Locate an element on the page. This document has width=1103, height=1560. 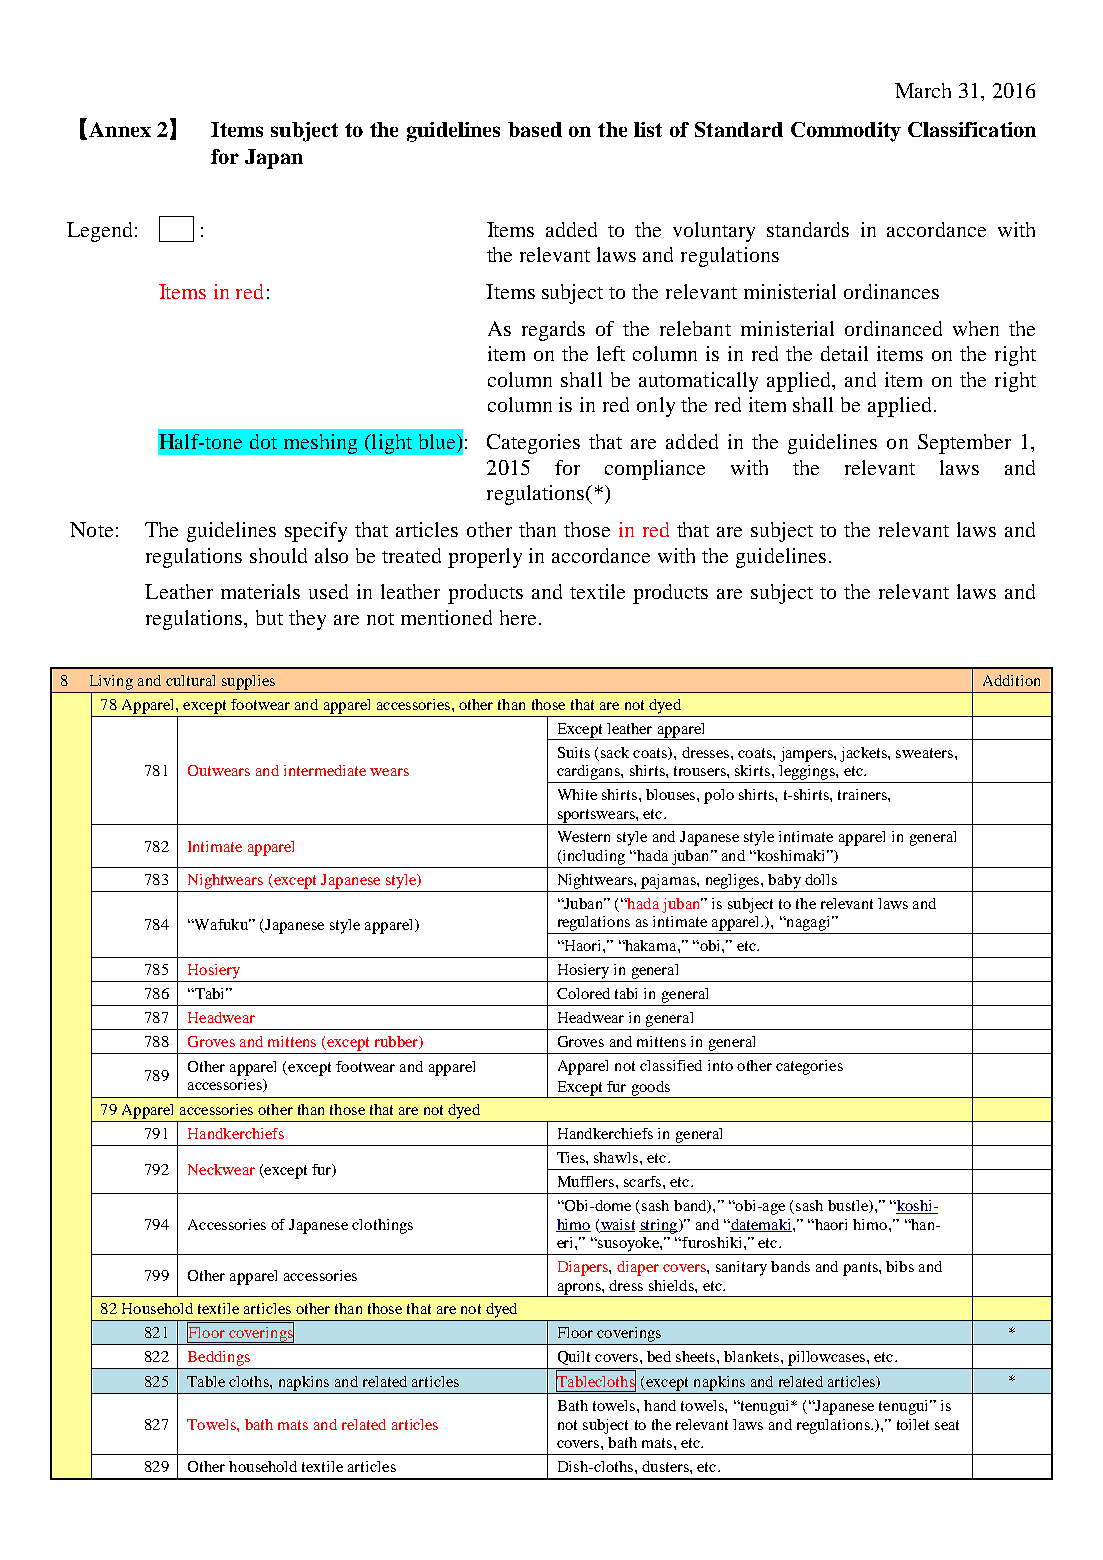
bustle is located at coordinates (849, 1206).
